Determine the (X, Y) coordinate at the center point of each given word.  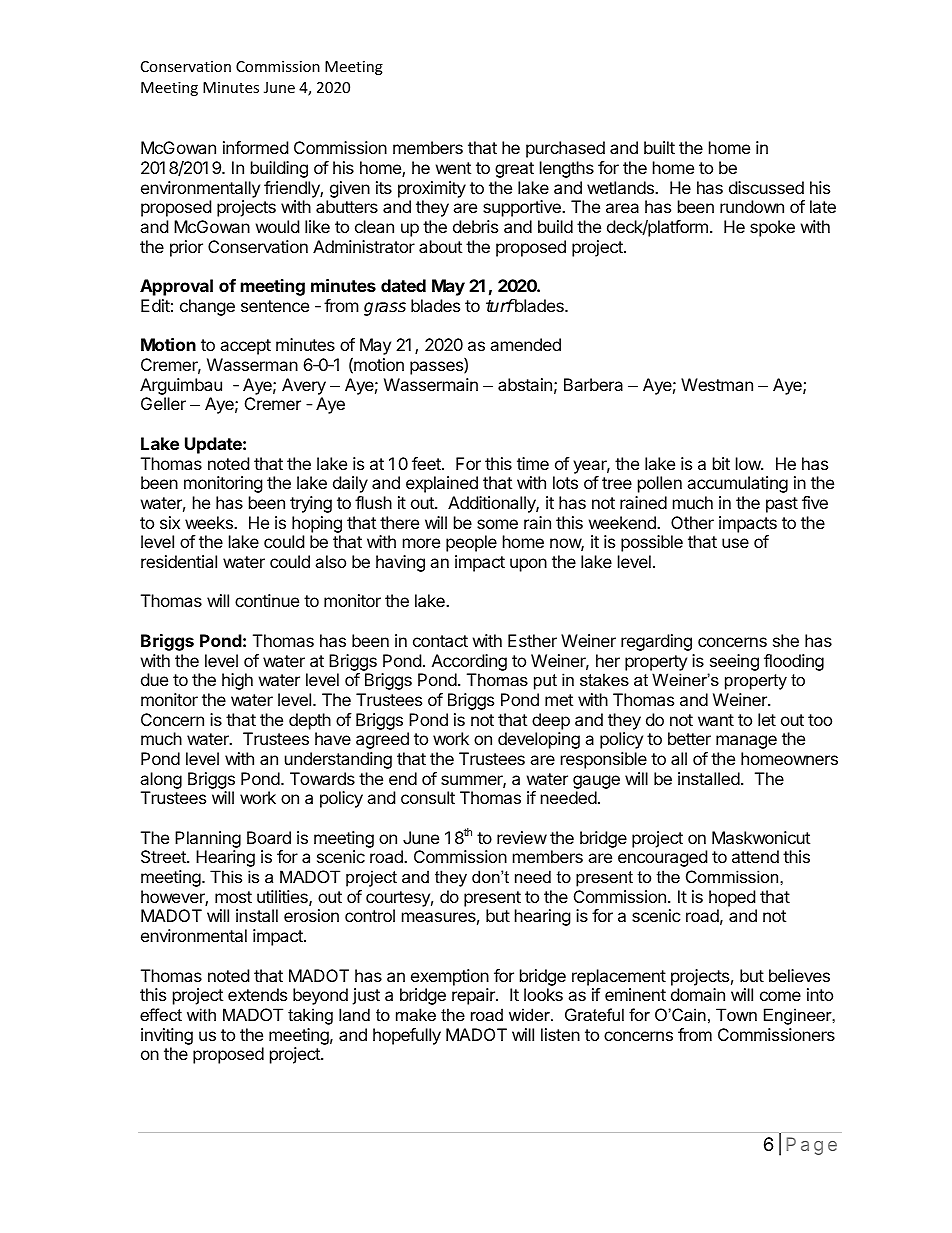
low (749, 463)
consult (428, 797)
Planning (208, 839)
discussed (766, 187)
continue (267, 600)
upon (528, 565)
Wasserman (252, 364)
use (735, 543)
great (514, 170)
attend (755, 856)
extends (257, 994)
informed (255, 147)
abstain (525, 384)
